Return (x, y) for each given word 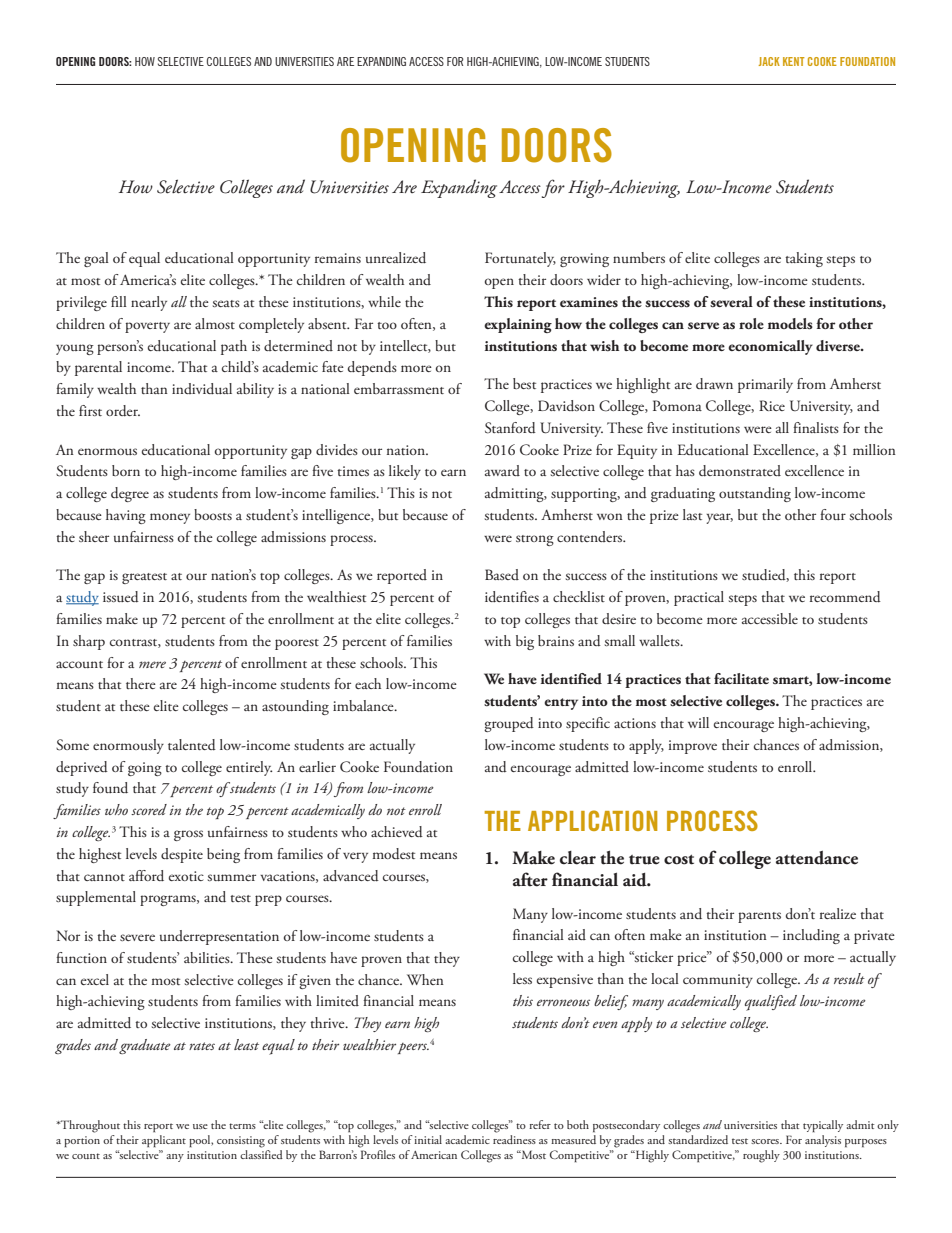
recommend (845, 597)
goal (96, 259)
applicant (164, 1141)
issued (121, 597)
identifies (512, 597)
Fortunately (520, 259)
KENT (793, 61)
